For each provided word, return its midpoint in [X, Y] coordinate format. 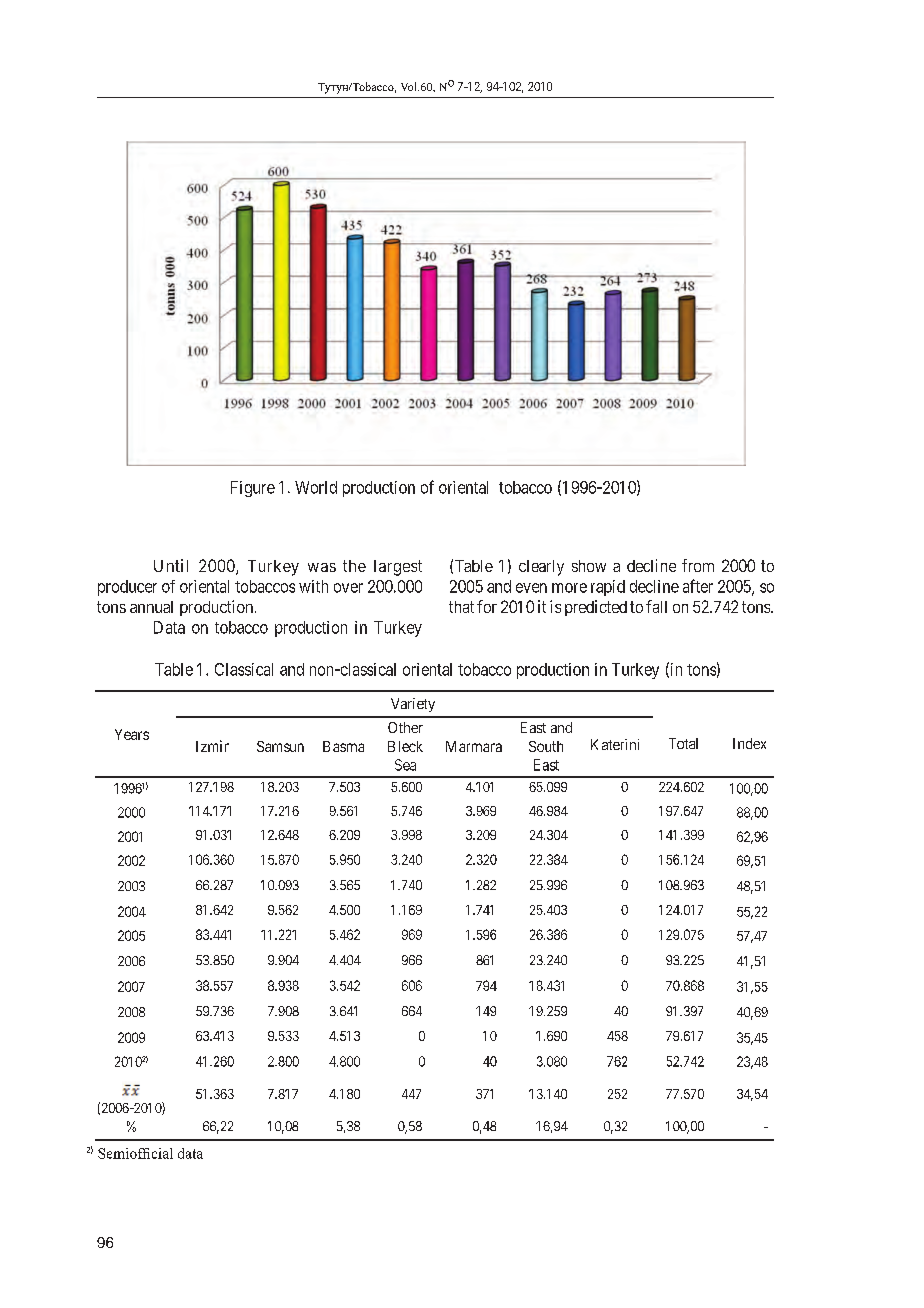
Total [683, 743]
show [589, 566]
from [698, 565]
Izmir [212, 746]
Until [171, 565]
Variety [413, 705]
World [316, 487]
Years [132, 734]
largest [398, 568]
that [461, 607]
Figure [253, 489]
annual [151, 607]
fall [656, 606]
